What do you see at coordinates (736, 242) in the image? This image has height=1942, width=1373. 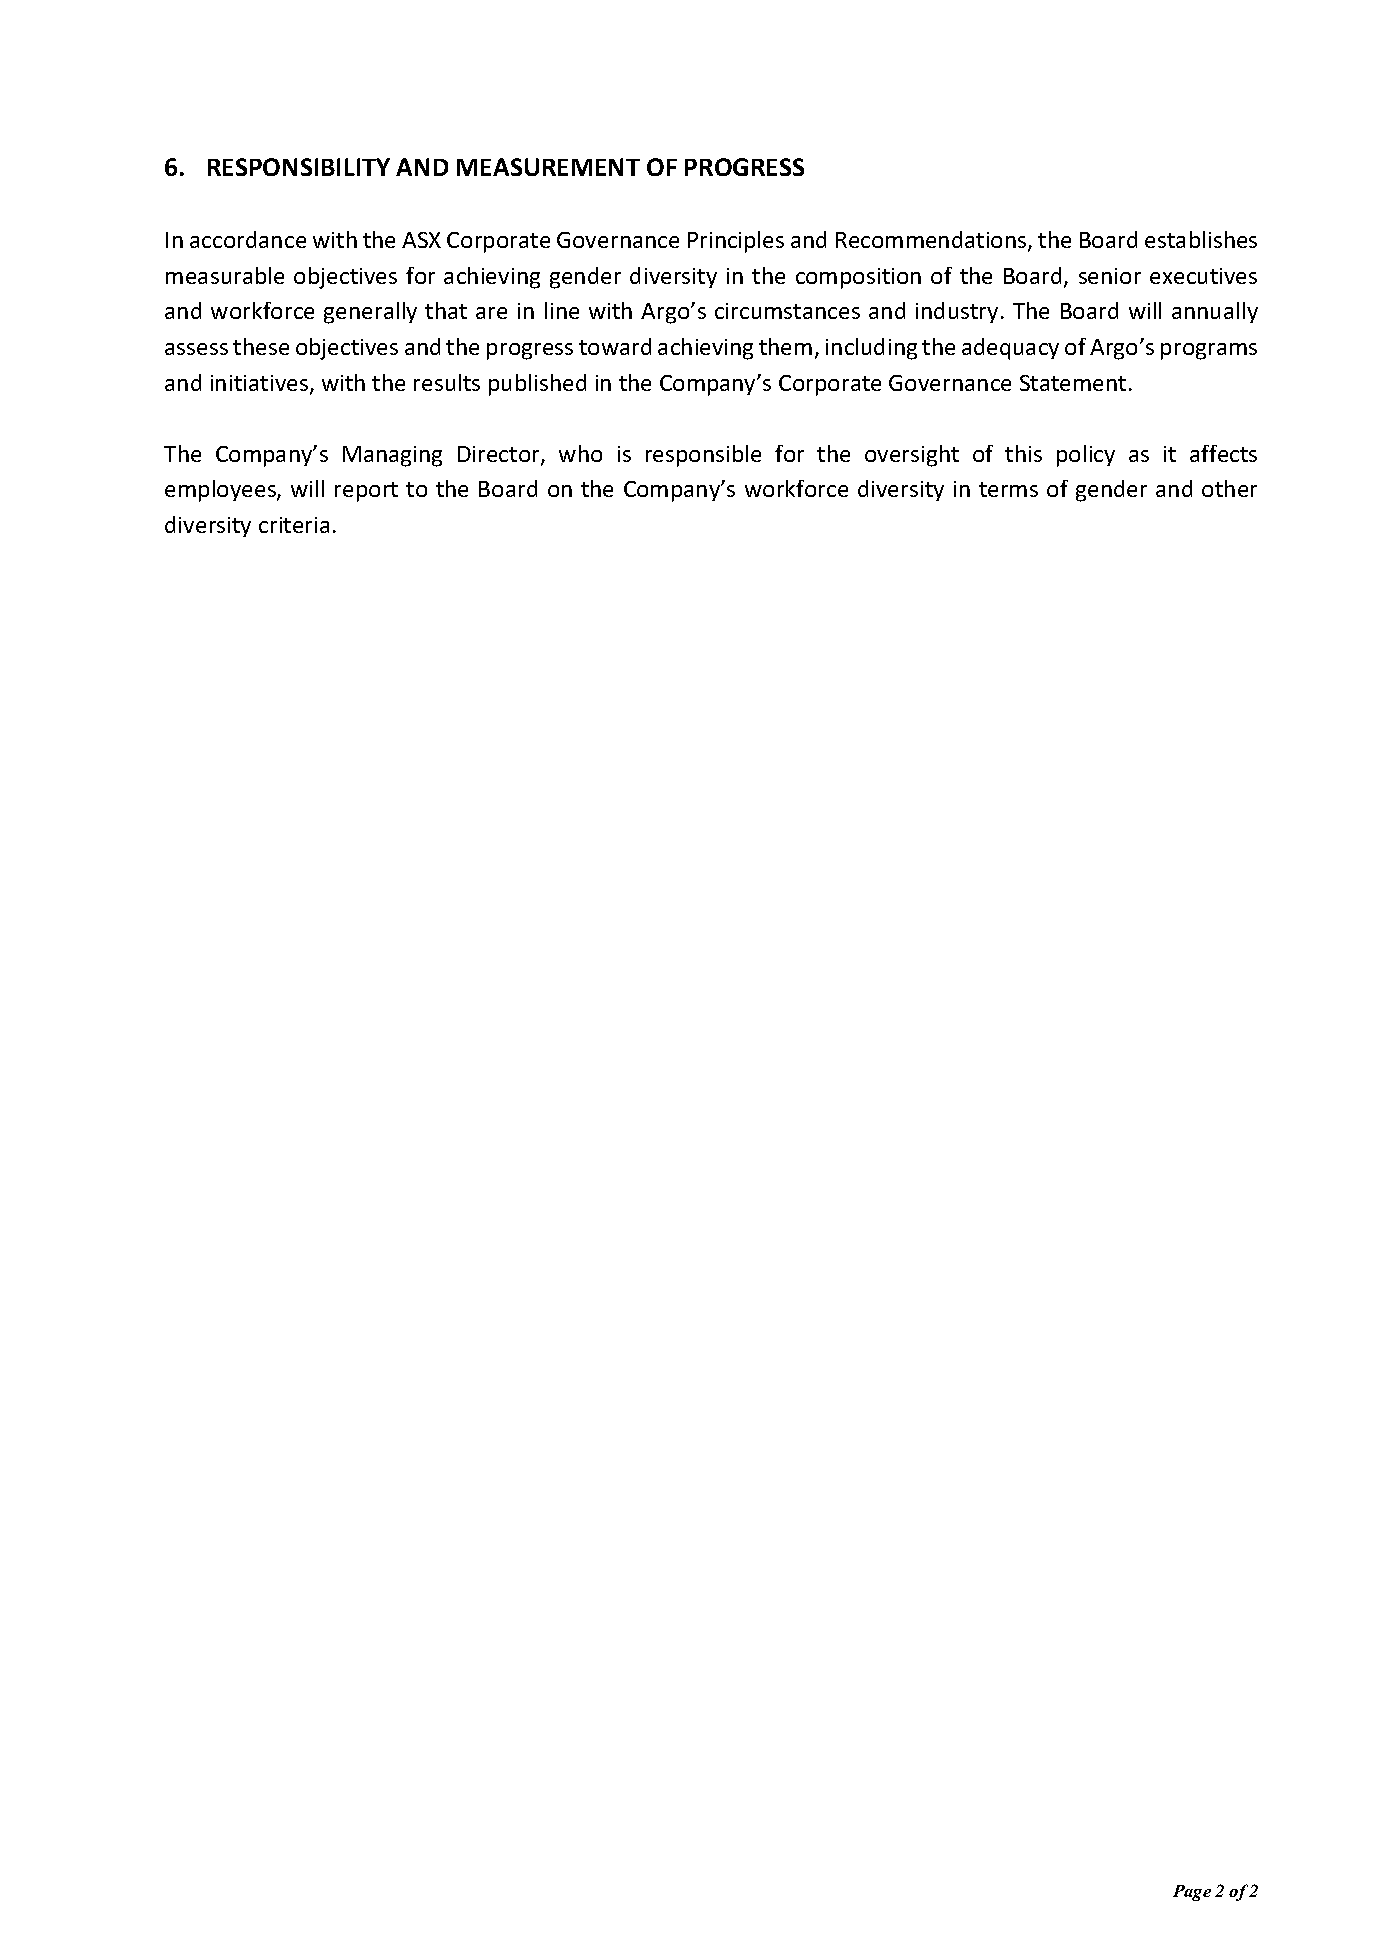 I see `Principles` at bounding box center [736, 242].
